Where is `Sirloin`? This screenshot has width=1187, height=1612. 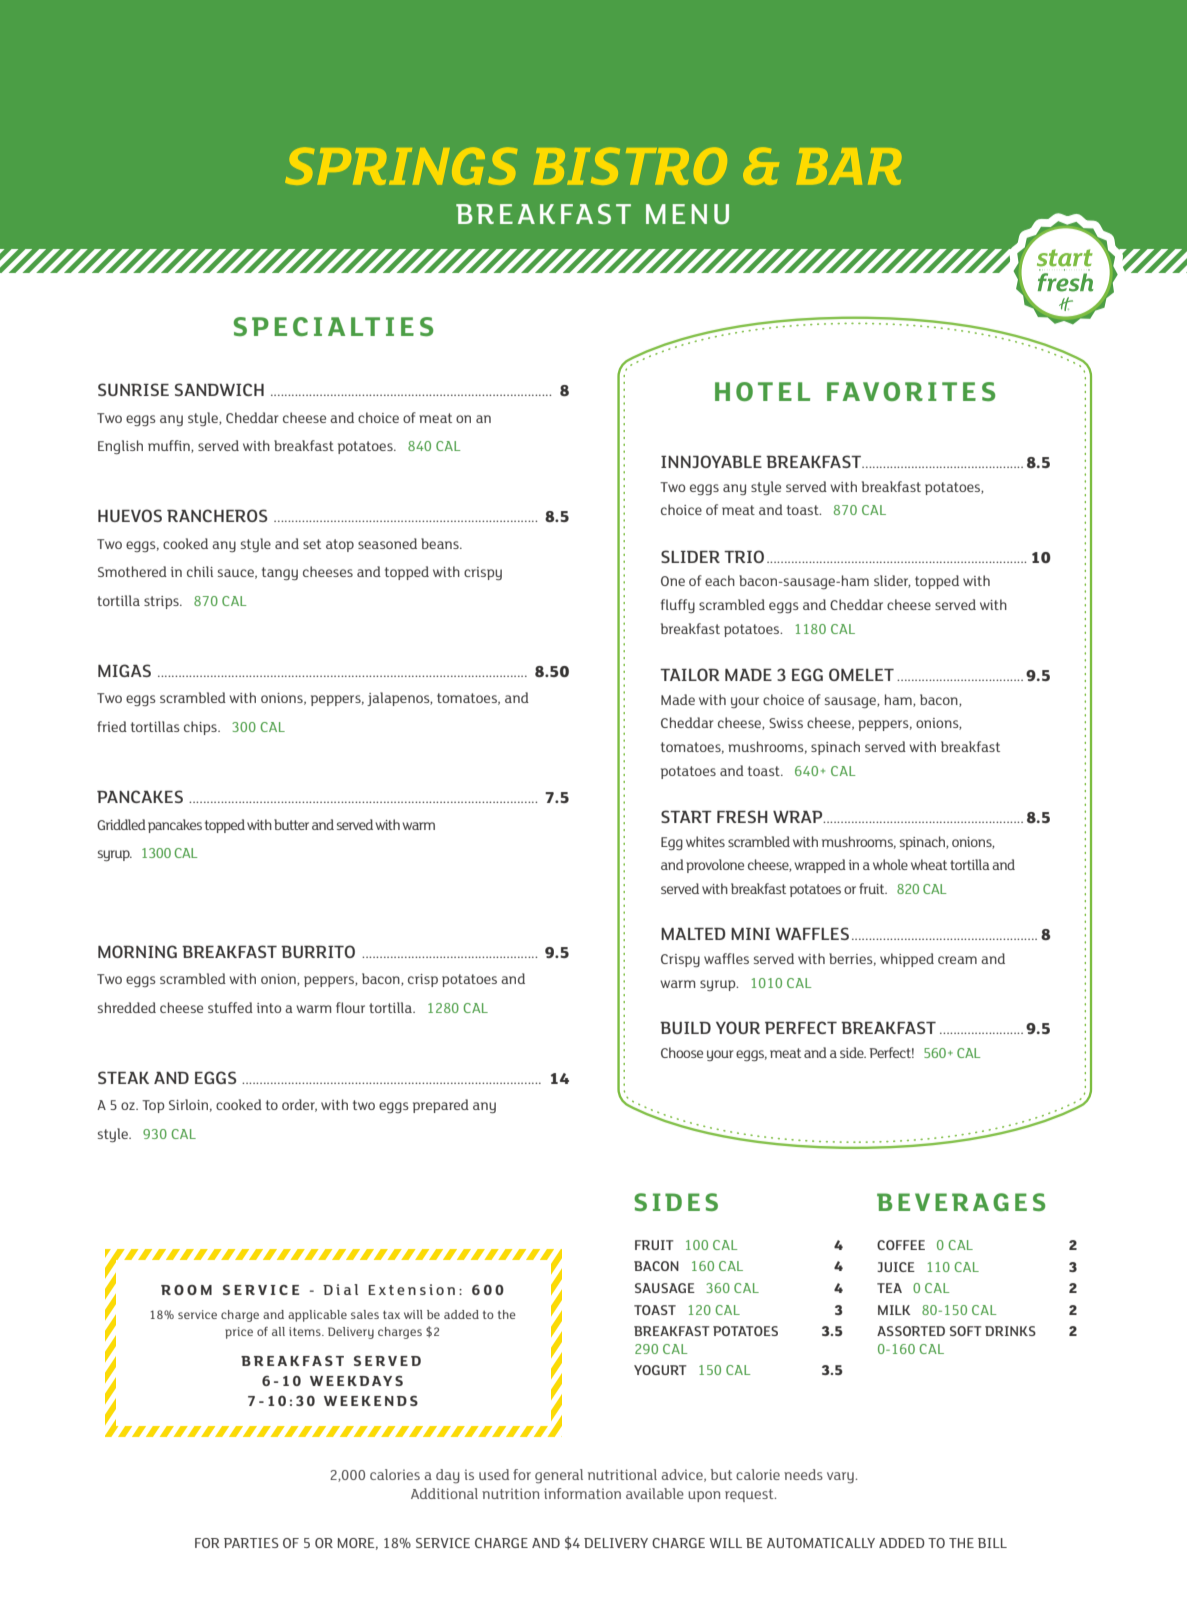 Sirloin is located at coordinates (188, 1104).
